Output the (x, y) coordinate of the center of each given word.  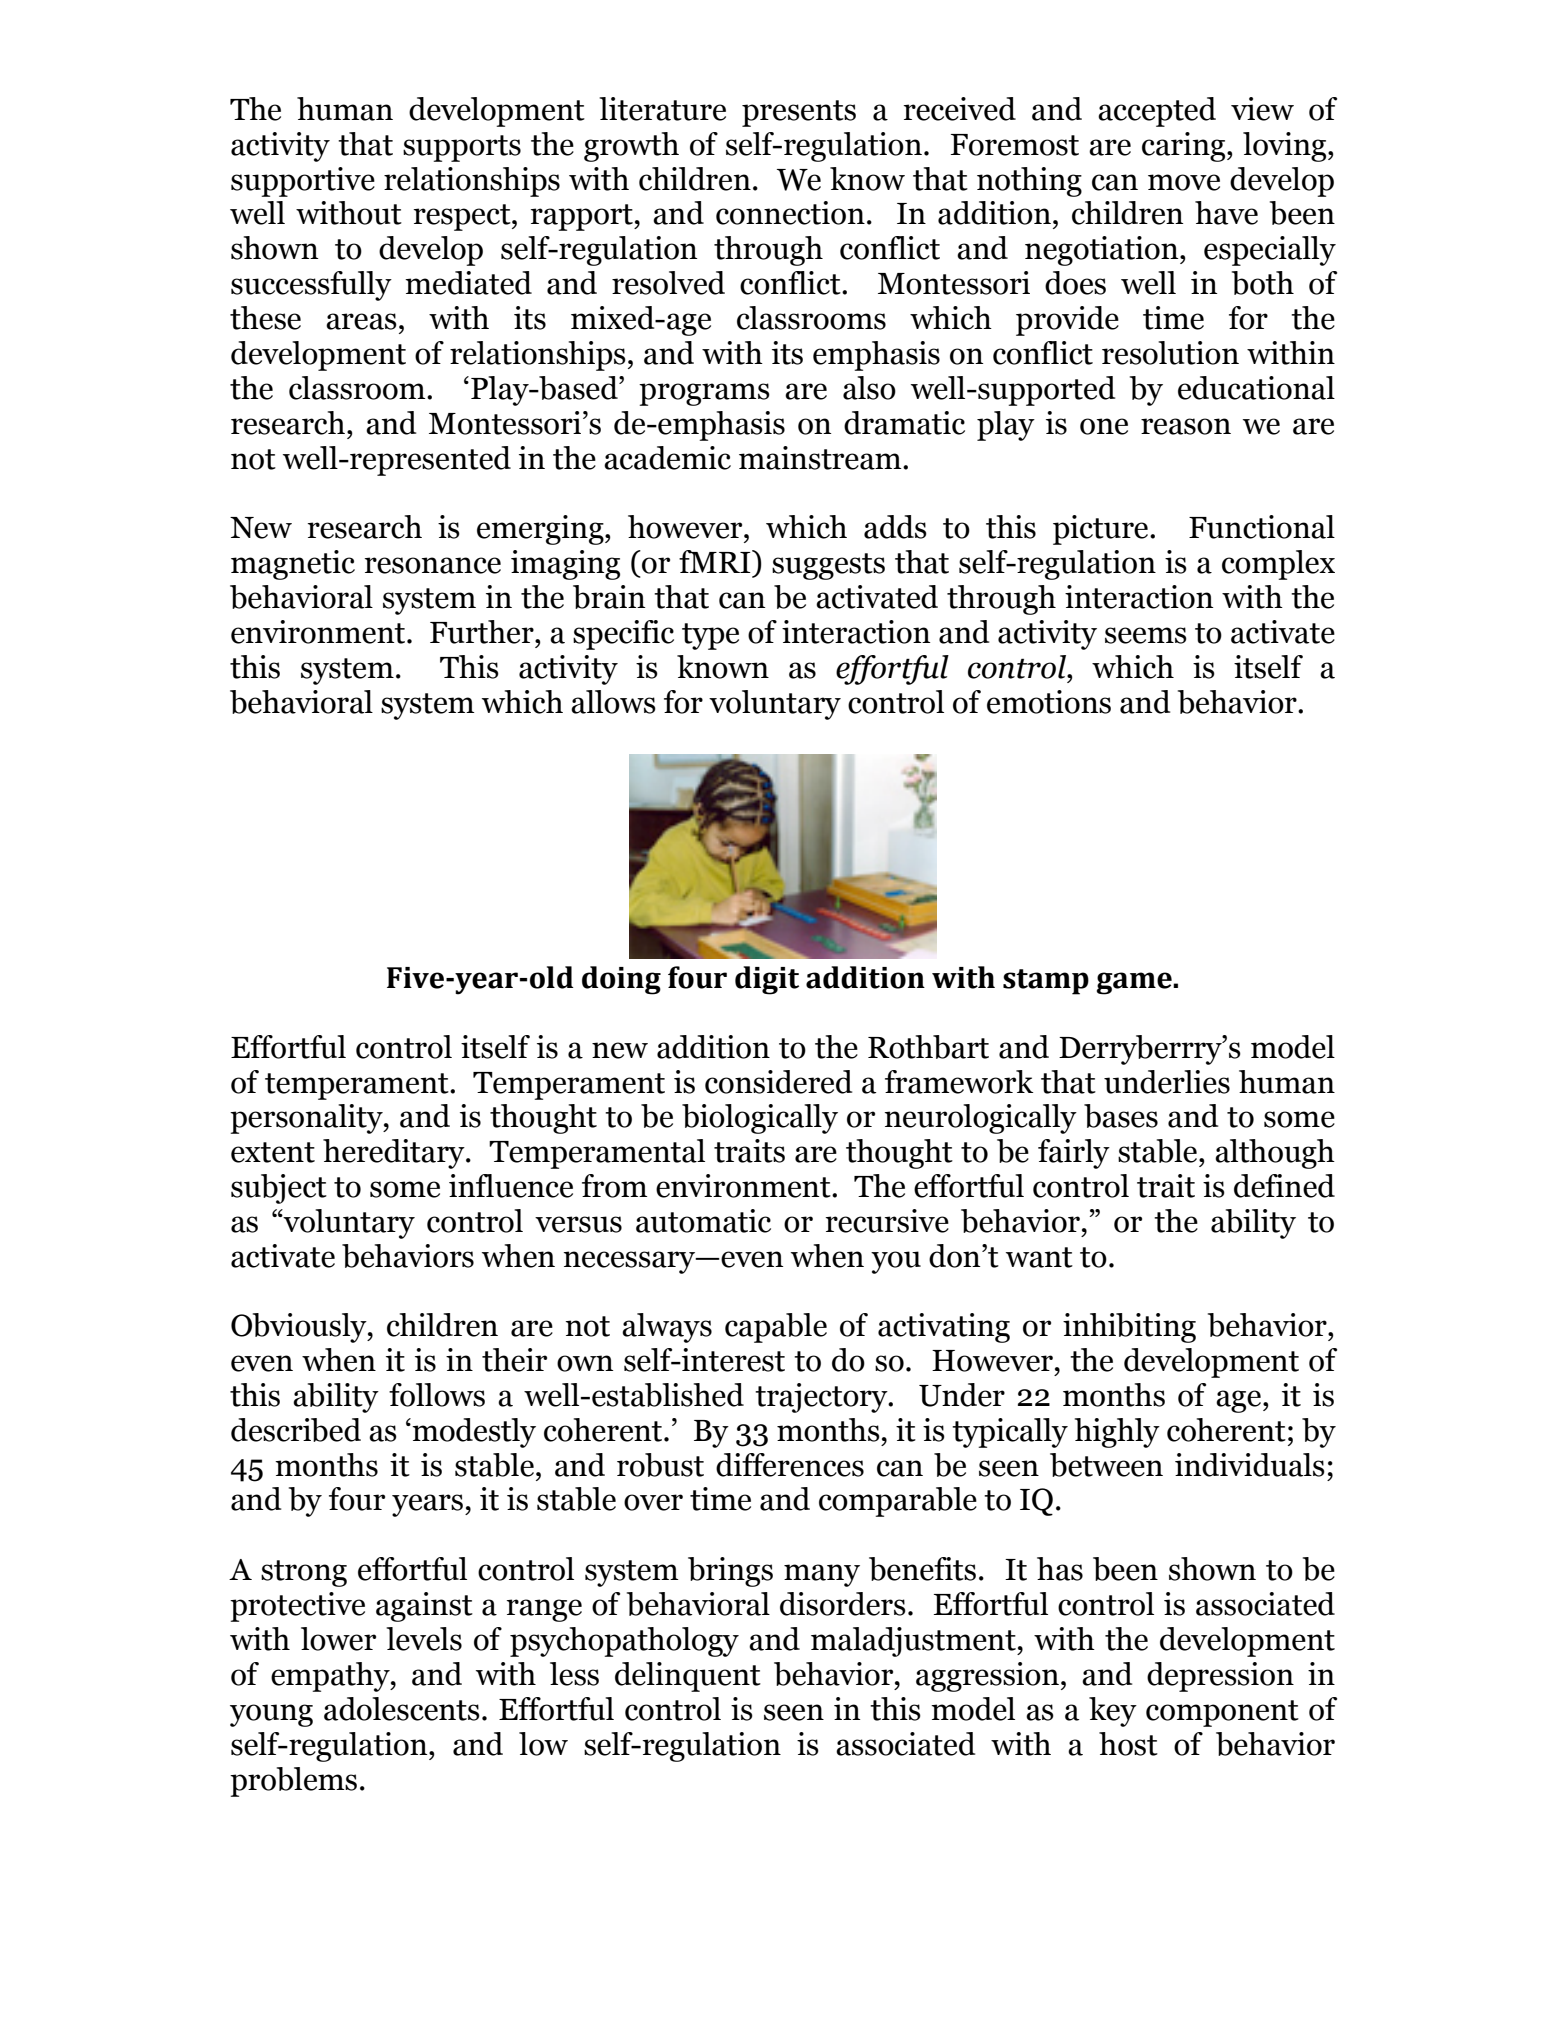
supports (462, 148)
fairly (1074, 1154)
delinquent (688, 1677)
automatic (703, 1221)
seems (1146, 635)
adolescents (402, 1709)
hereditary (395, 1154)
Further (483, 632)
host (1128, 1744)
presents (799, 113)
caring (1185, 147)
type (710, 636)
